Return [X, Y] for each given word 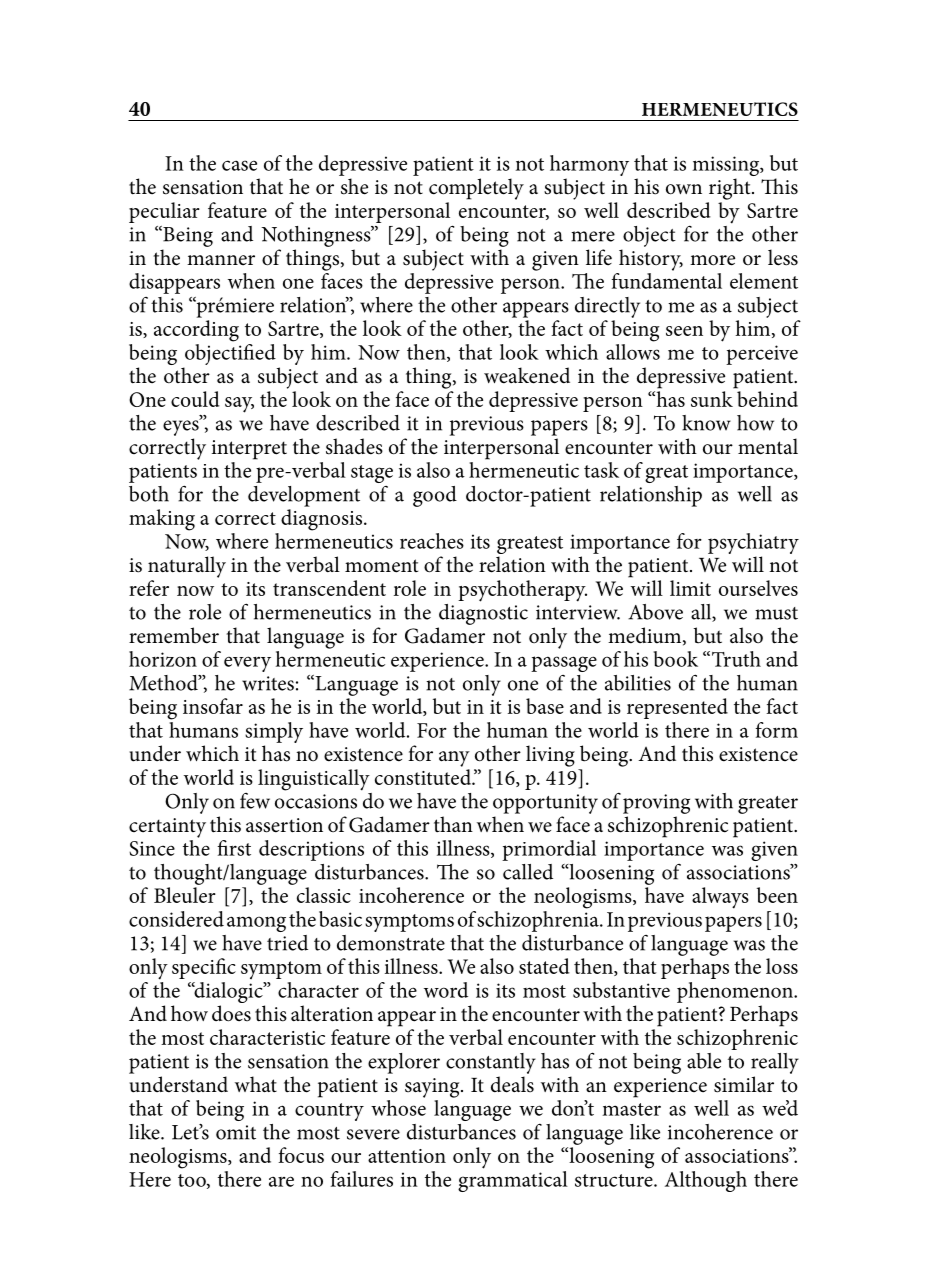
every [247, 664]
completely [476, 189]
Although [706, 1181]
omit [236, 1132]
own [684, 189]
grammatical [513, 1180]
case [239, 165]
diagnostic [483, 613]
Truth [736, 659]
